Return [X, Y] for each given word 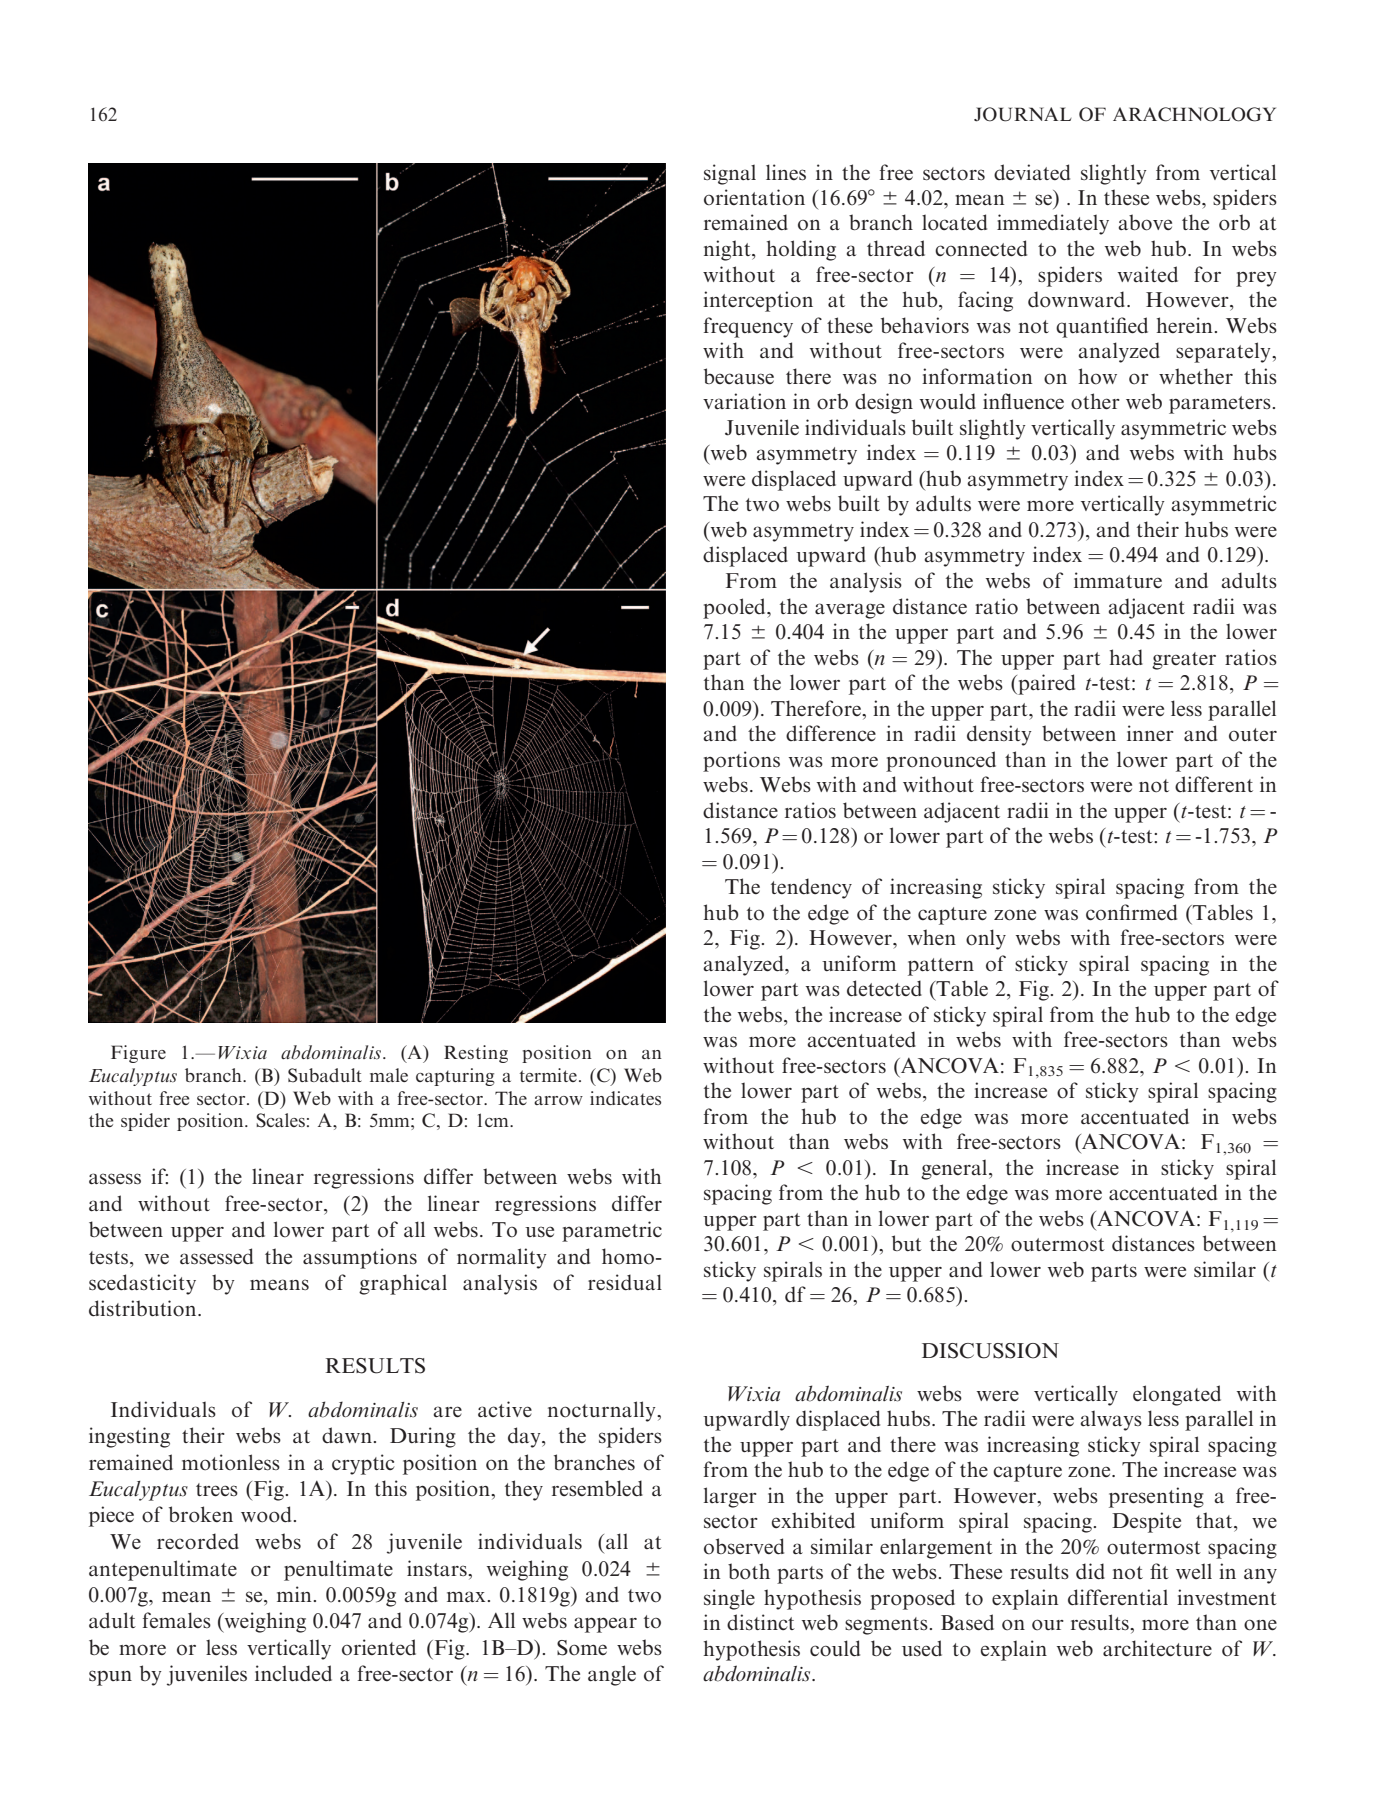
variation [744, 401]
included [293, 1673]
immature [1118, 580]
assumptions [360, 1258]
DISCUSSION [990, 1351]
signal [730, 174]
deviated [1032, 172]
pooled [735, 608]
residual [625, 1282]
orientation [754, 197]
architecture [1157, 1648]
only [986, 939]
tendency [811, 888]
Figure [138, 1054]
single [729, 1599]
